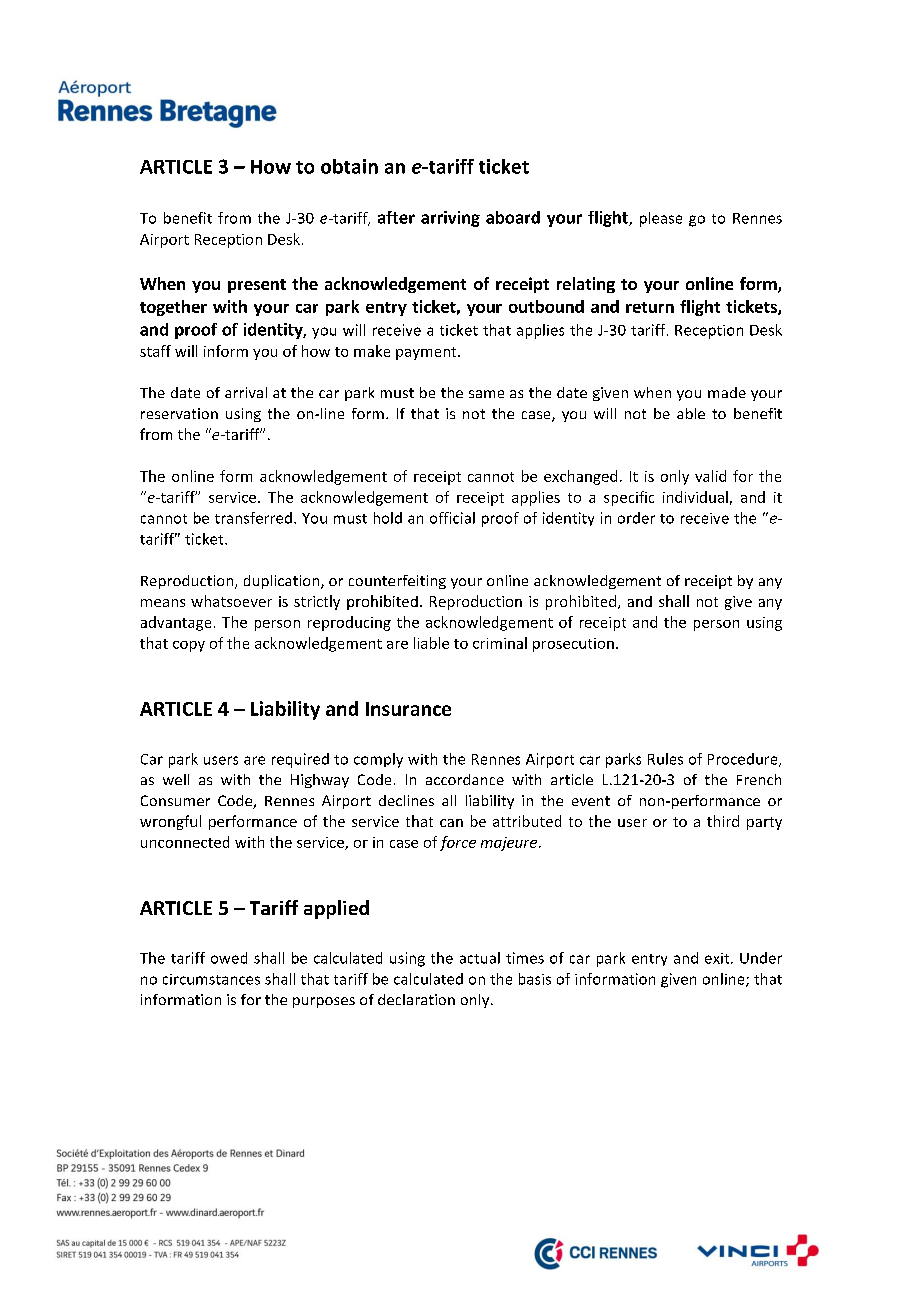  Describe the element at coordinates (450, 219) in the image. I see `arriving` at that location.
